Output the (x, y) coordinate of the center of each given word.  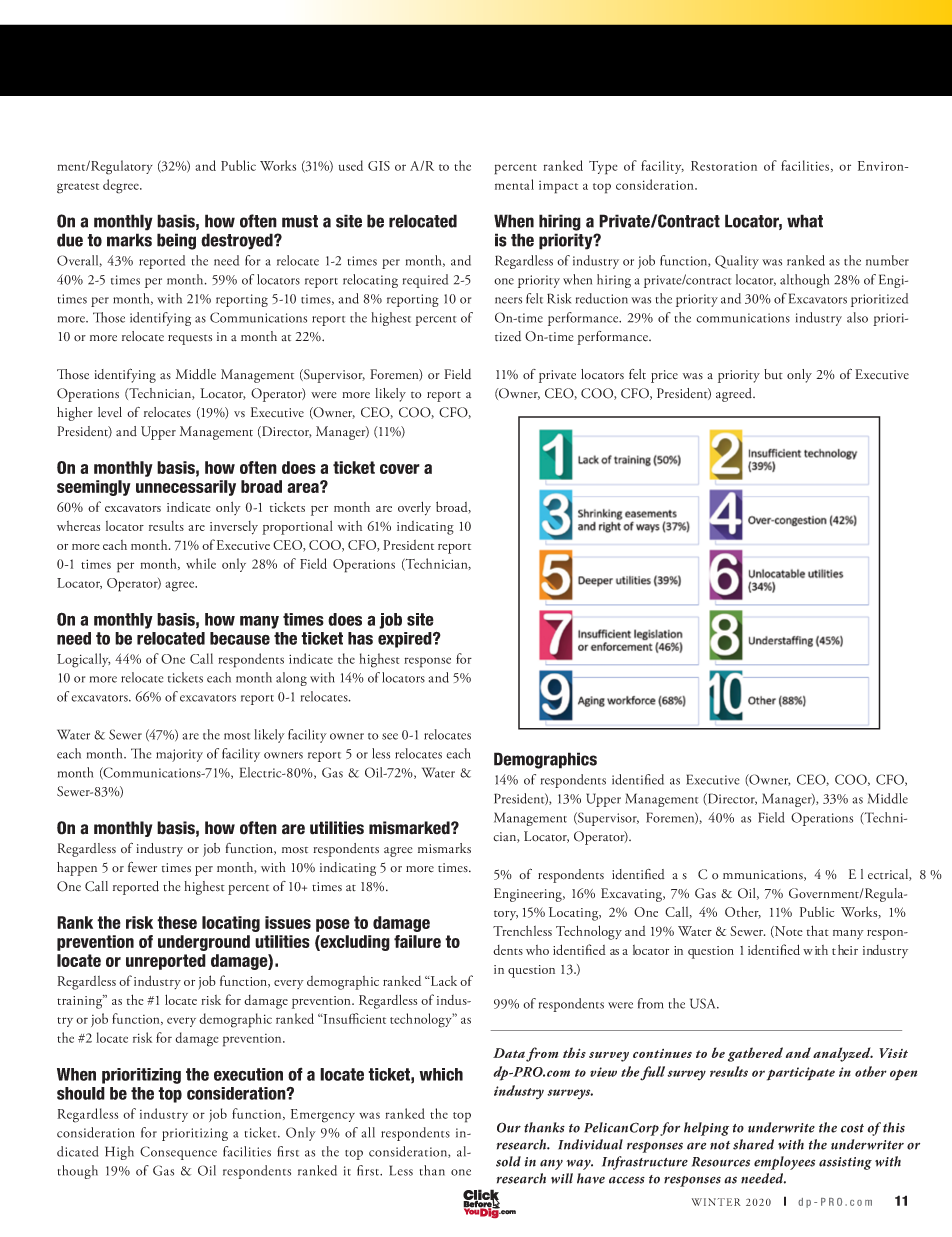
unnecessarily (186, 488)
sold (508, 1161)
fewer (142, 867)
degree (122, 186)
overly (414, 508)
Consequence (178, 1153)
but (773, 374)
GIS (379, 166)
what (805, 221)
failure (417, 941)
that (818, 930)
